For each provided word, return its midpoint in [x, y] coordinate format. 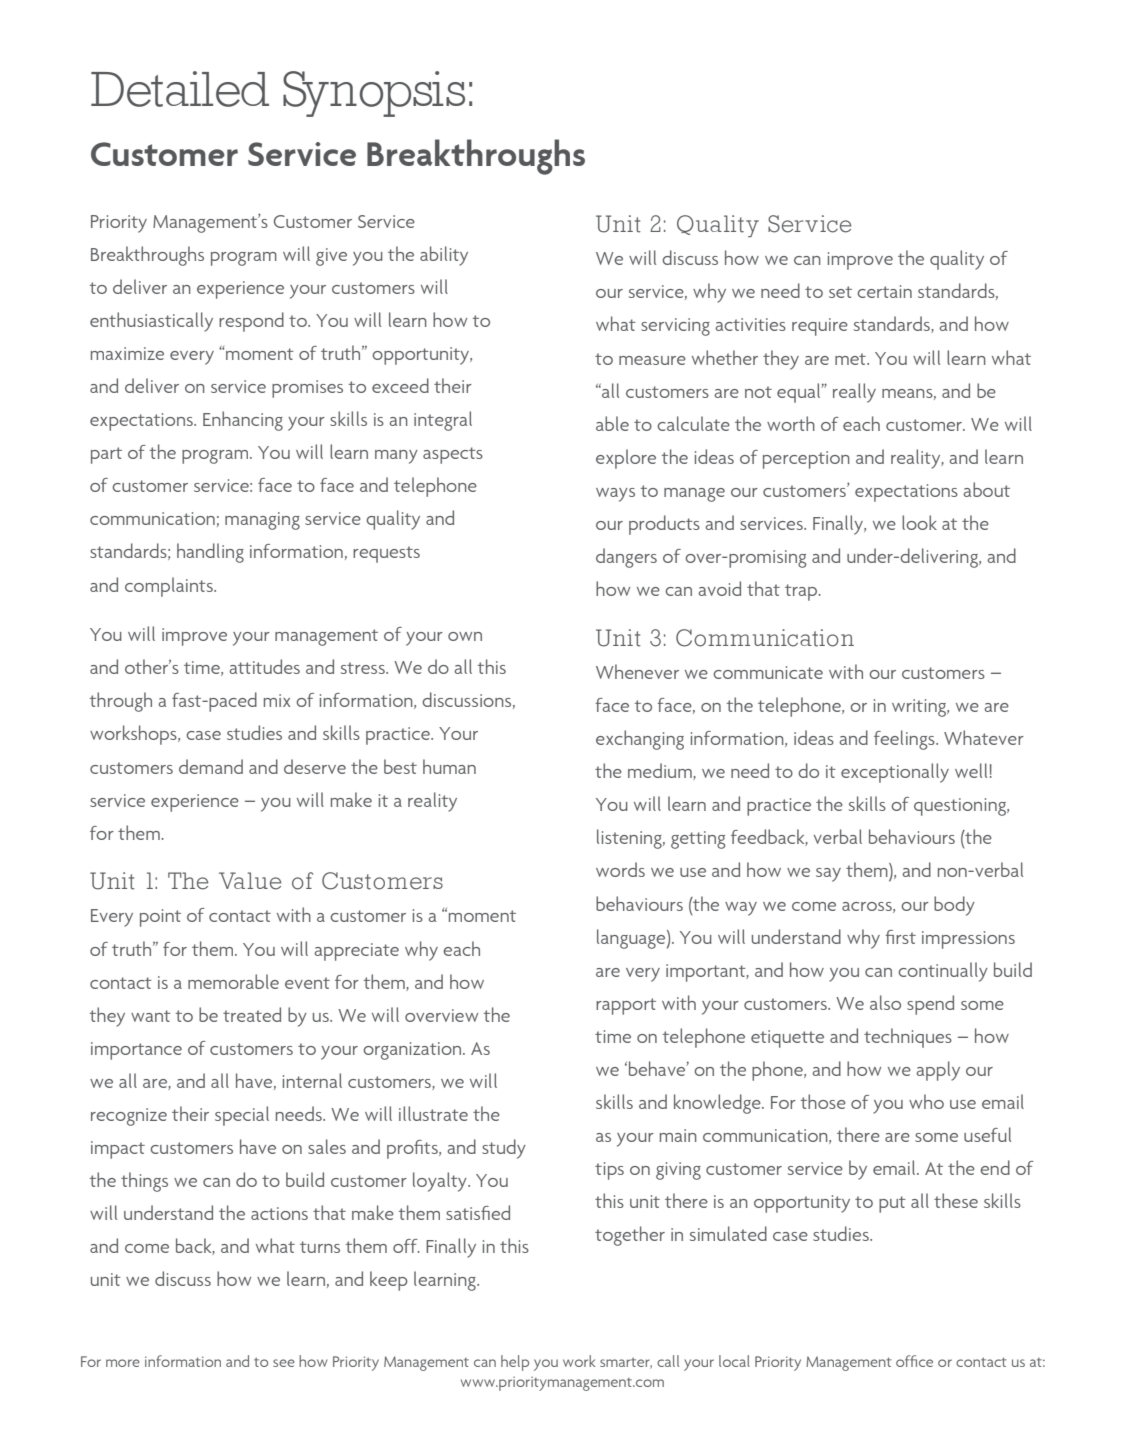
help [515, 1363]
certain [884, 291]
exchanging [640, 740]
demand [211, 766]
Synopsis [374, 94]
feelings [905, 740]
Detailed [180, 89]
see [284, 1363]
